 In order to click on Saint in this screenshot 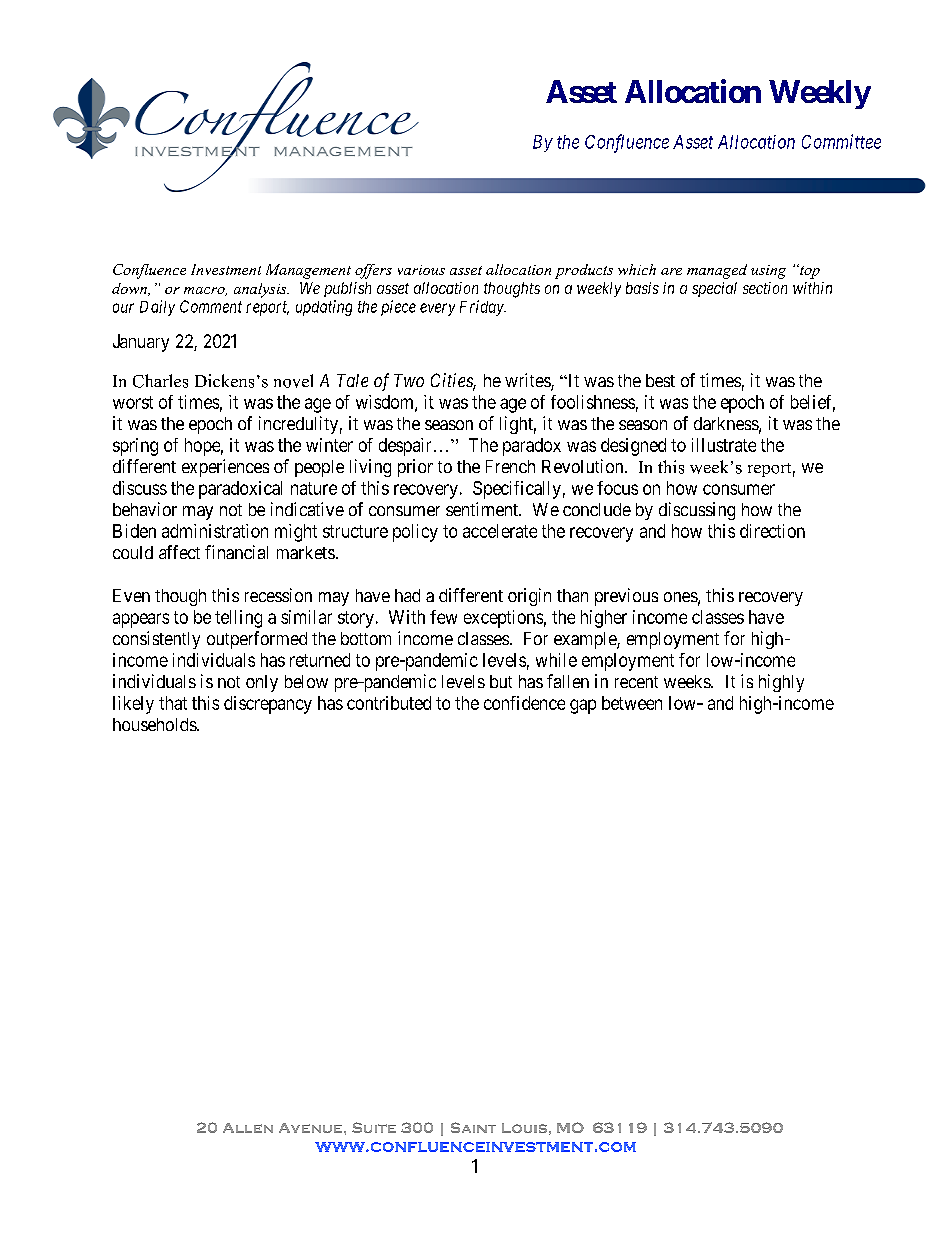, I will do `click(473, 1127)`.
